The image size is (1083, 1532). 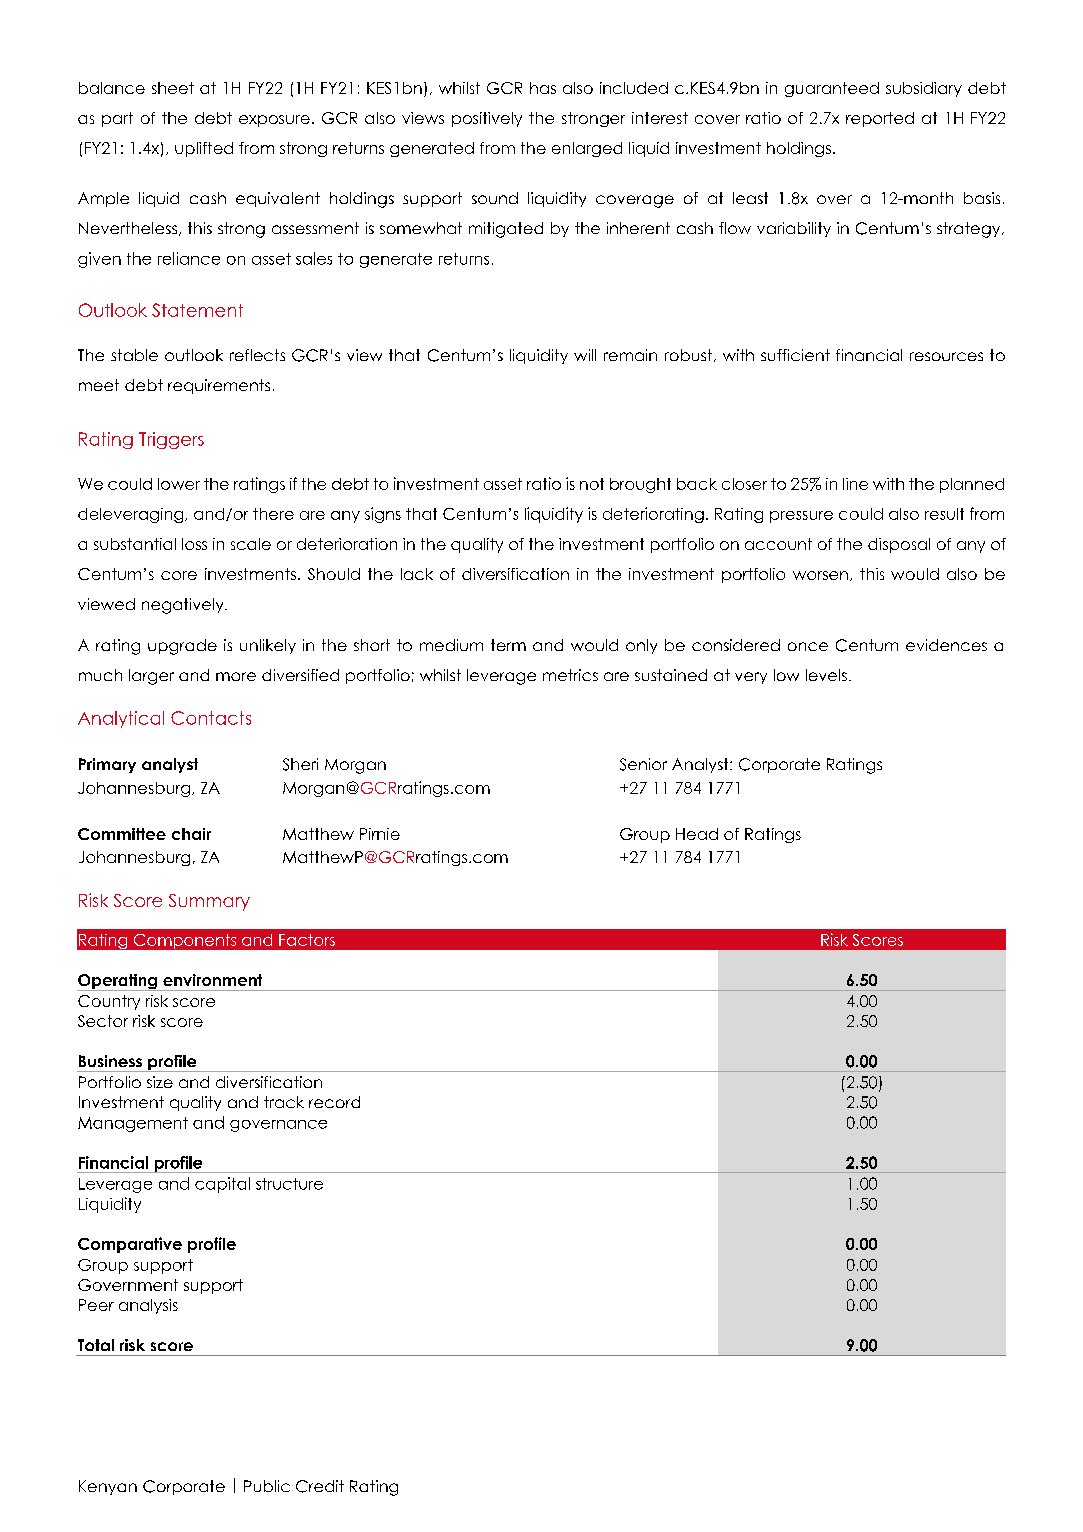 What do you see at coordinates (204, 149) in the page?
I see `uplifted` at bounding box center [204, 149].
